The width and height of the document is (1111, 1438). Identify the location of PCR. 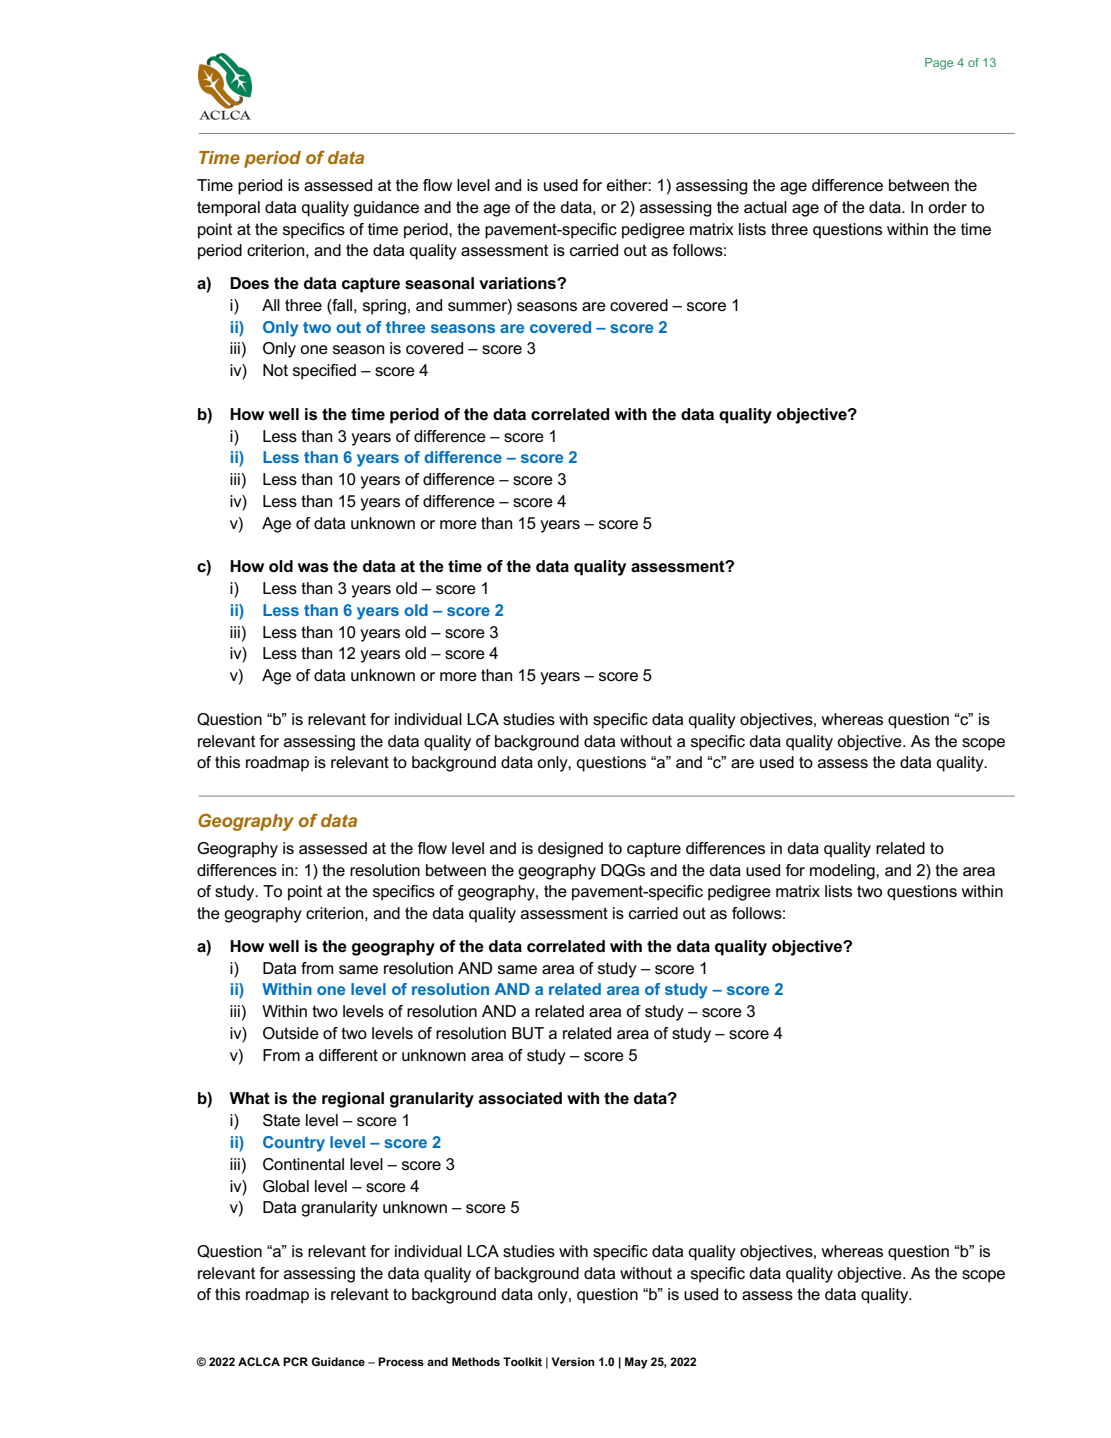
(295, 1361).
